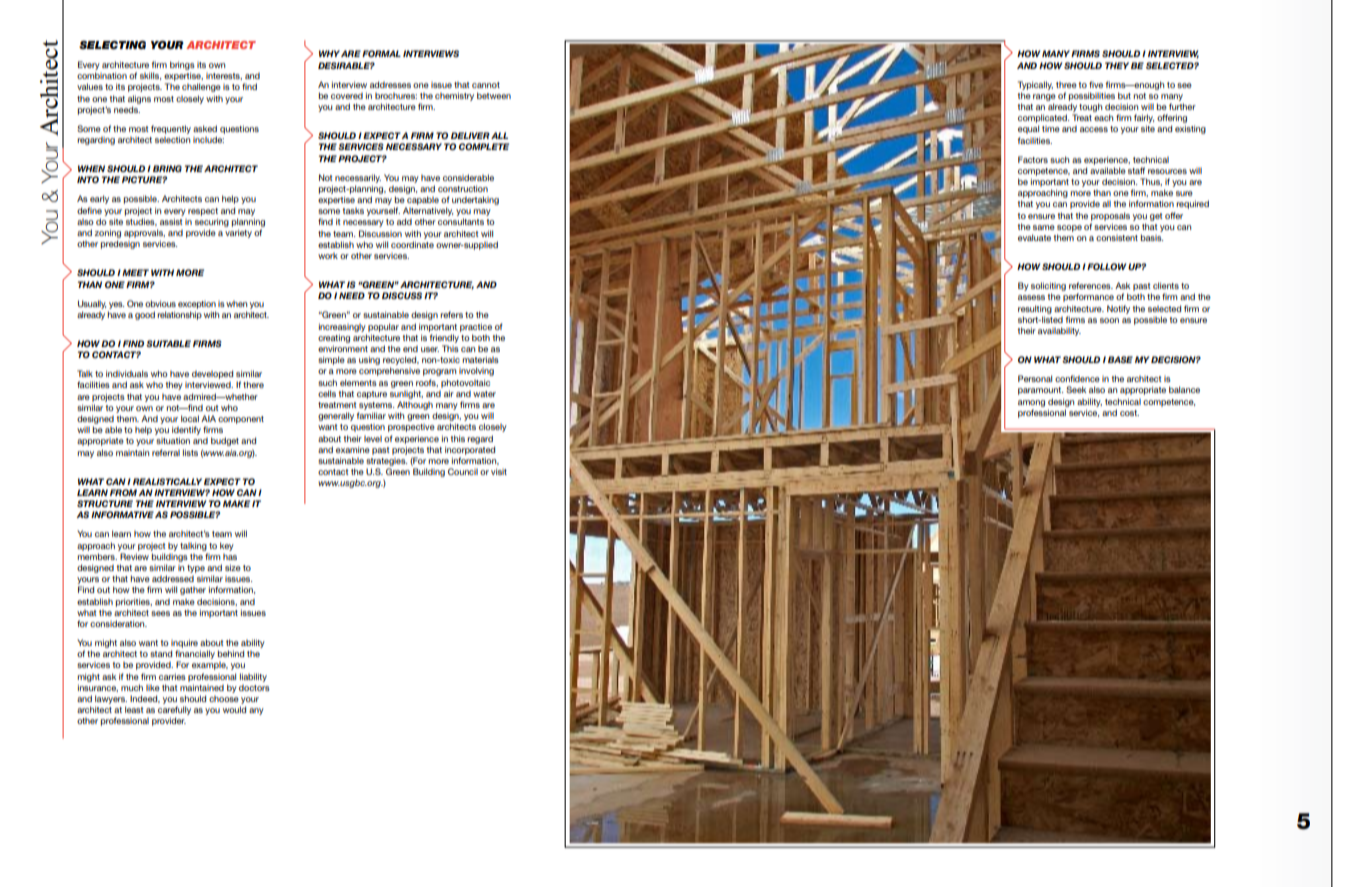  Describe the element at coordinates (484, 394) in the screenshot. I see `water` at that location.
